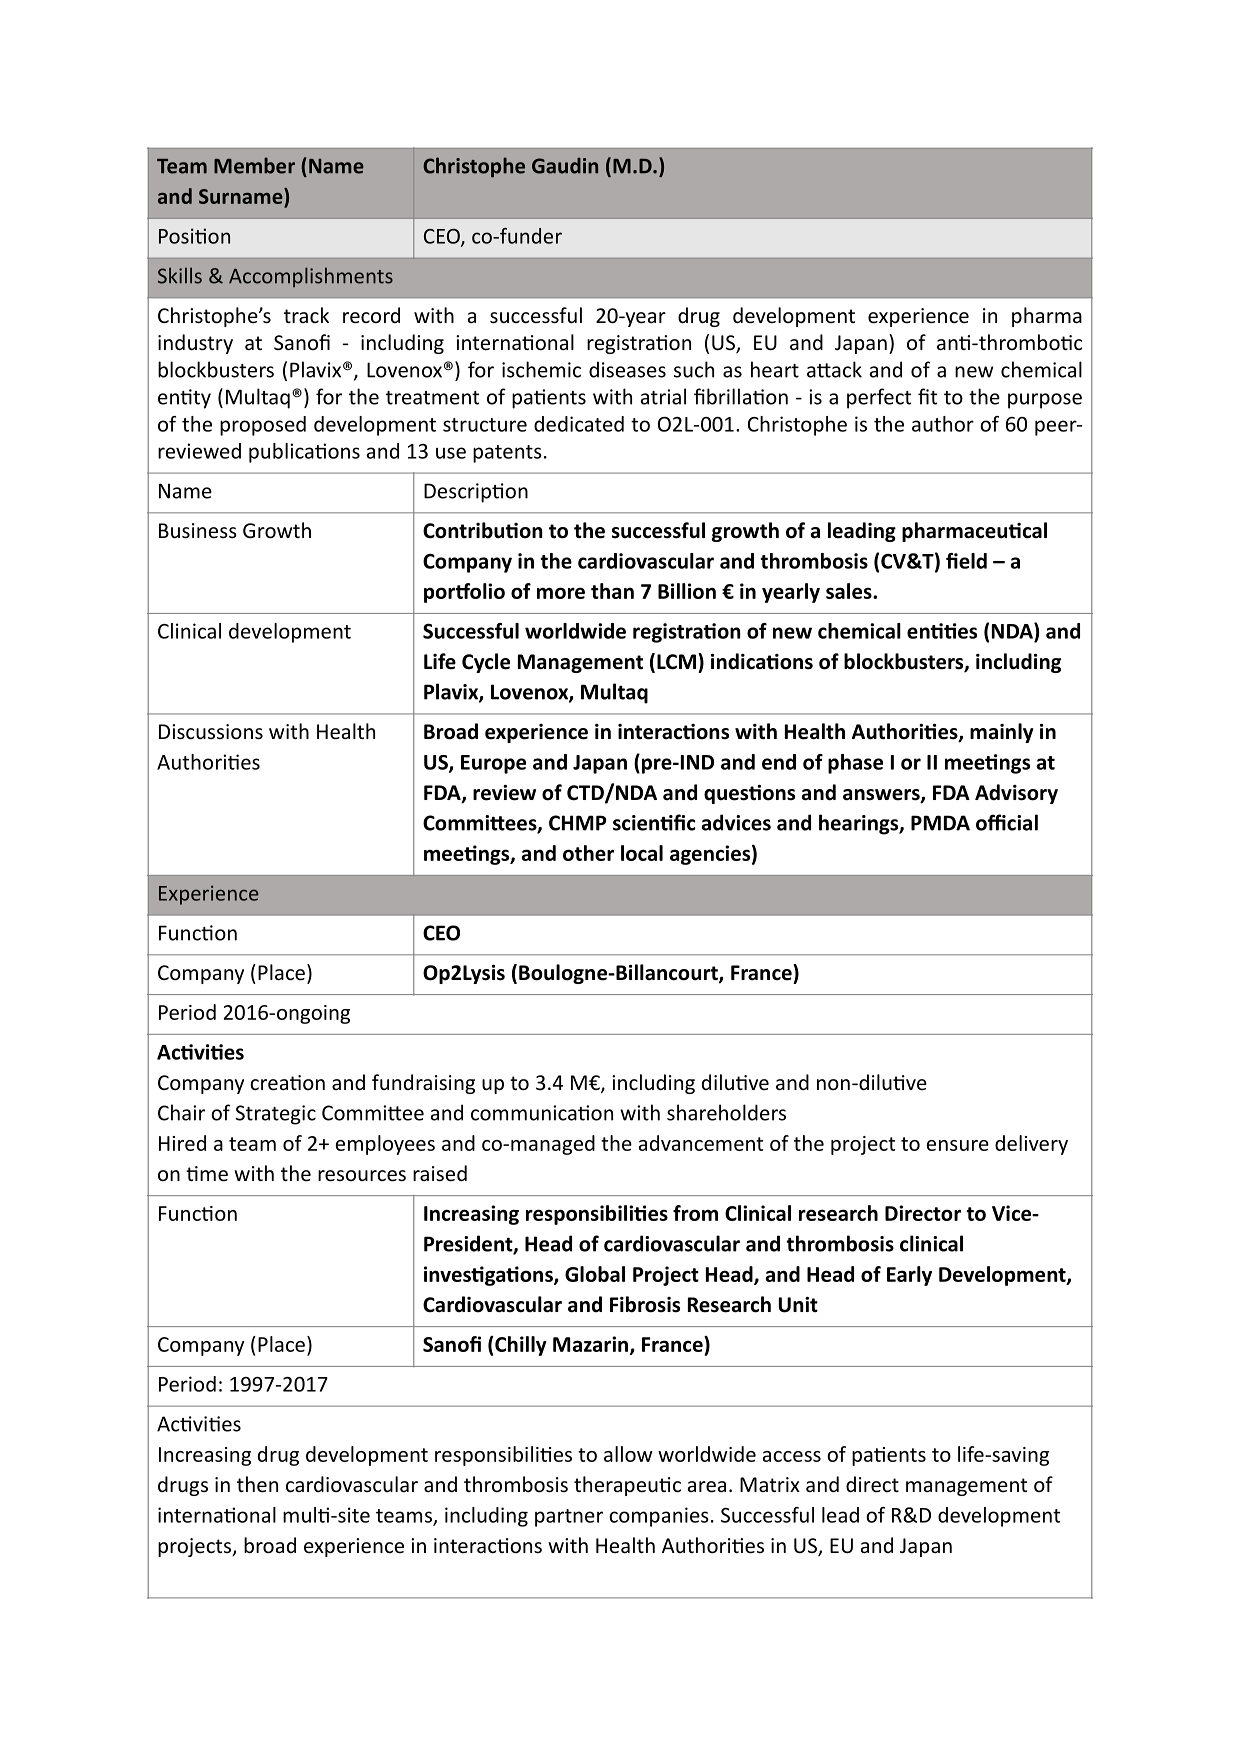 Image resolution: width=1240 pixels, height=1755 pixels. What do you see at coordinates (211, 732) in the page?
I see `Discussions` at bounding box center [211, 732].
